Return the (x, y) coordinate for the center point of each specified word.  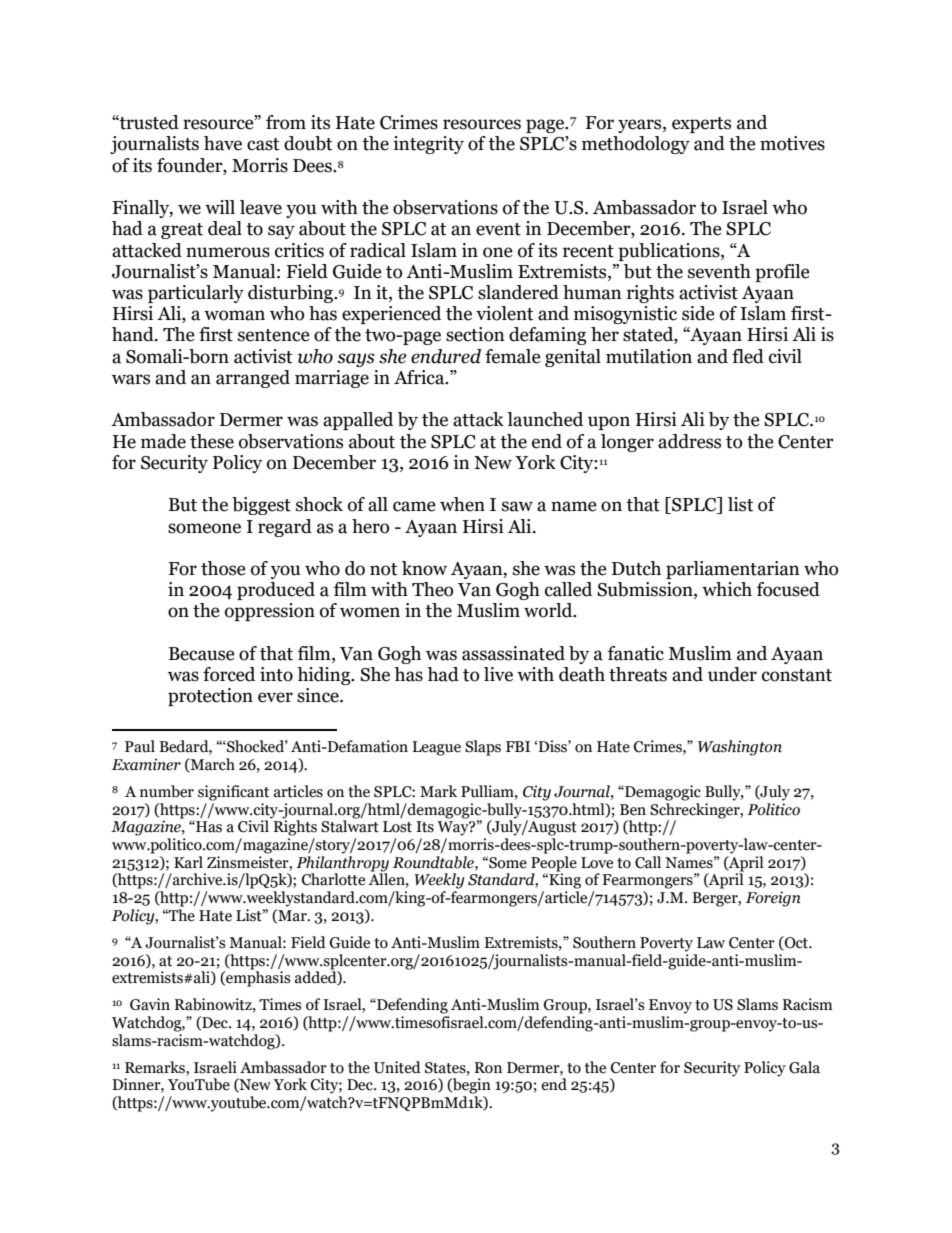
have (223, 143)
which (727, 589)
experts (701, 125)
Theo (432, 589)
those (223, 568)
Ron (488, 1068)
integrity (428, 145)
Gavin (150, 1004)
